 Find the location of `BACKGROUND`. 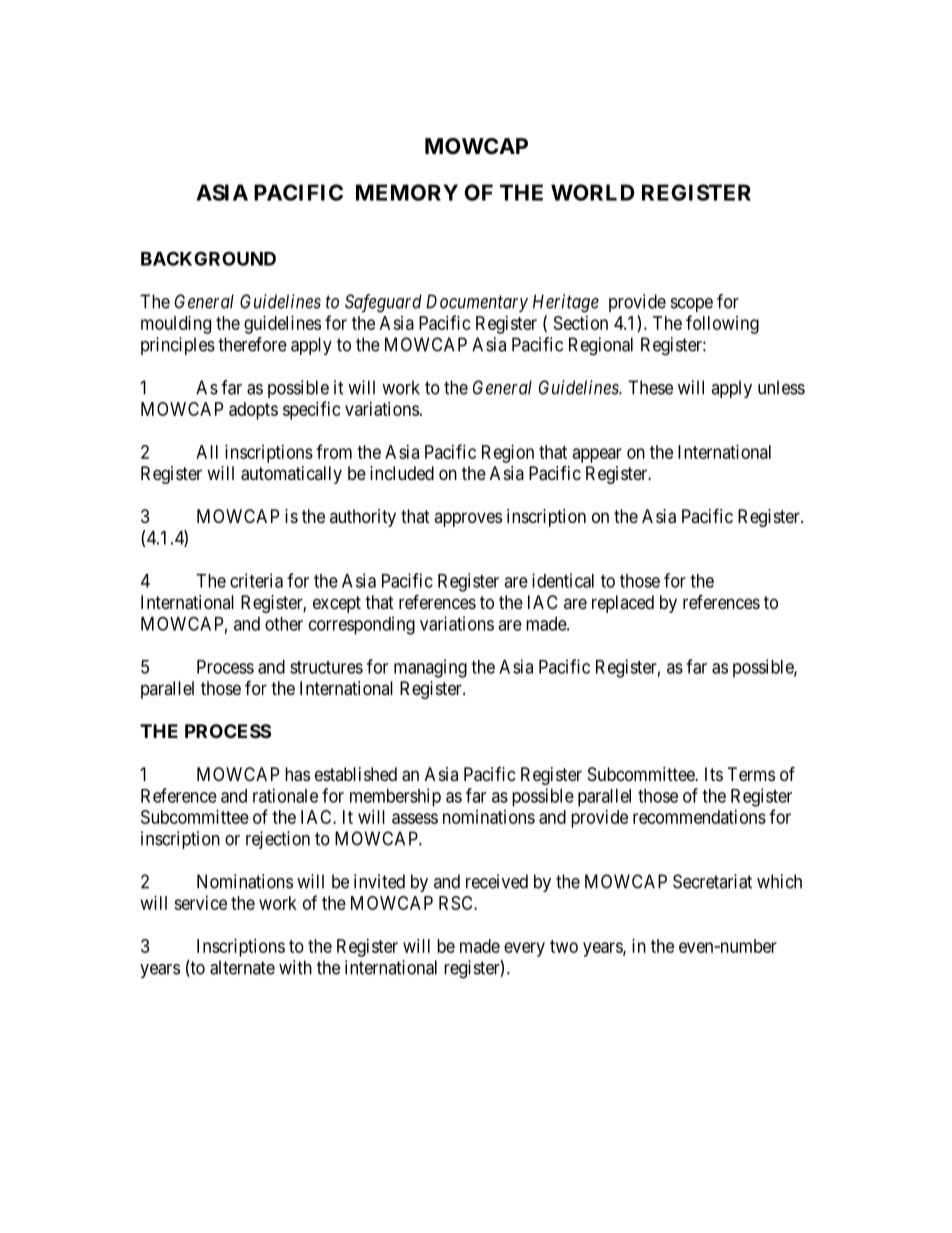

BACKGROUND is located at coordinates (208, 258).
